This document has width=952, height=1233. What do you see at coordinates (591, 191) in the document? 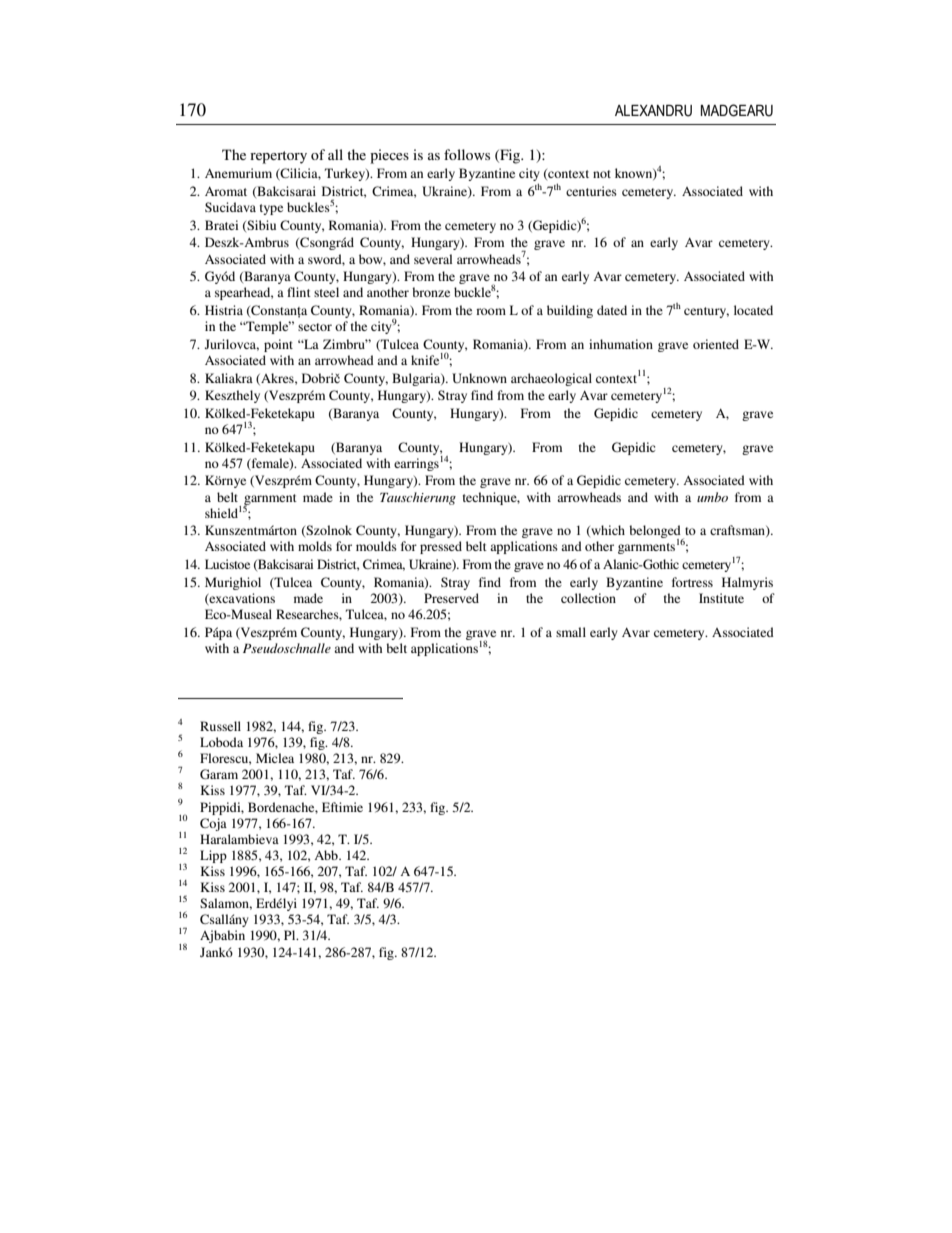
I see `centuries` at bounding box center [591, 191].
